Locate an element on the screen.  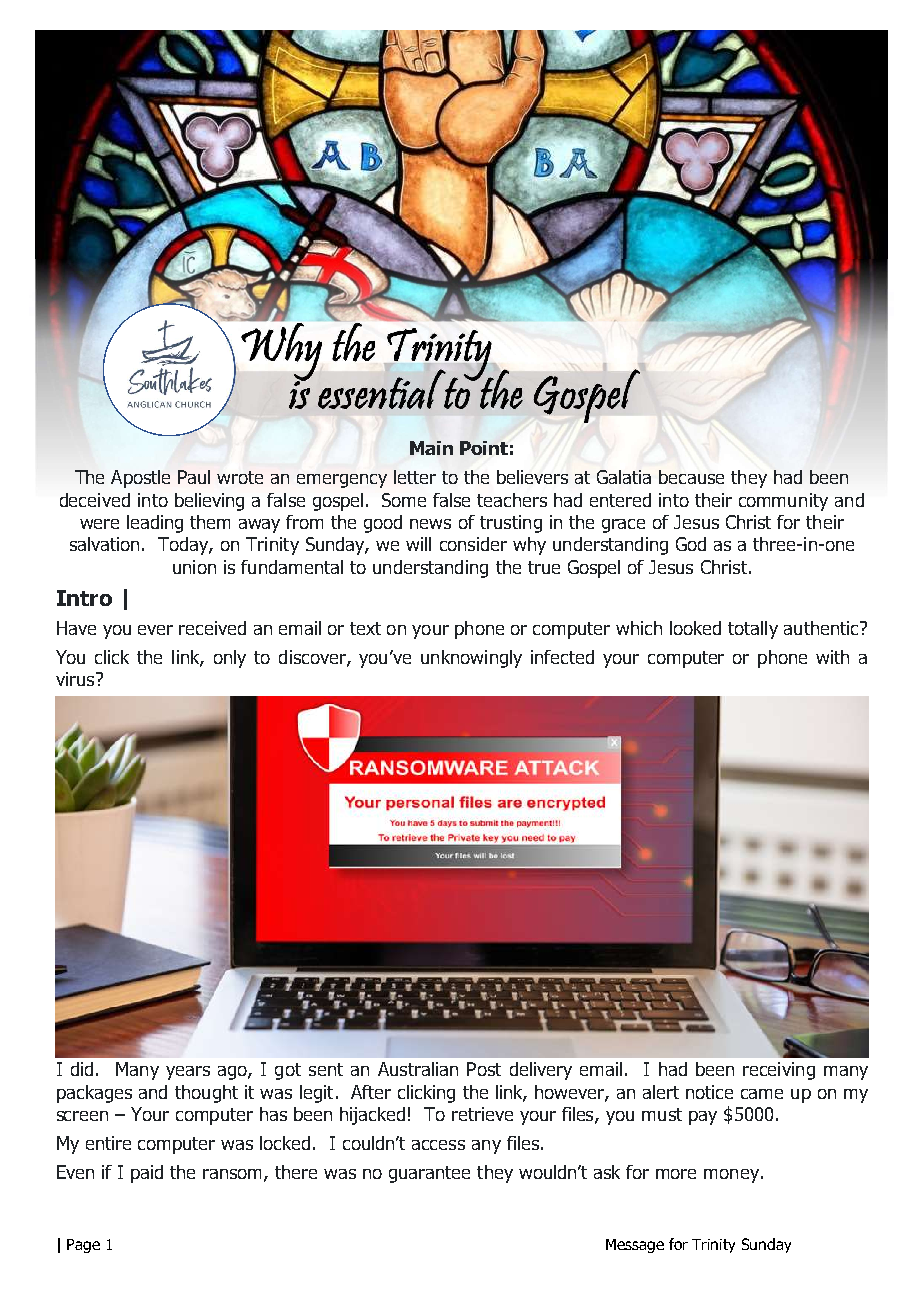
receiving is located at coordinates (779, 1071).
